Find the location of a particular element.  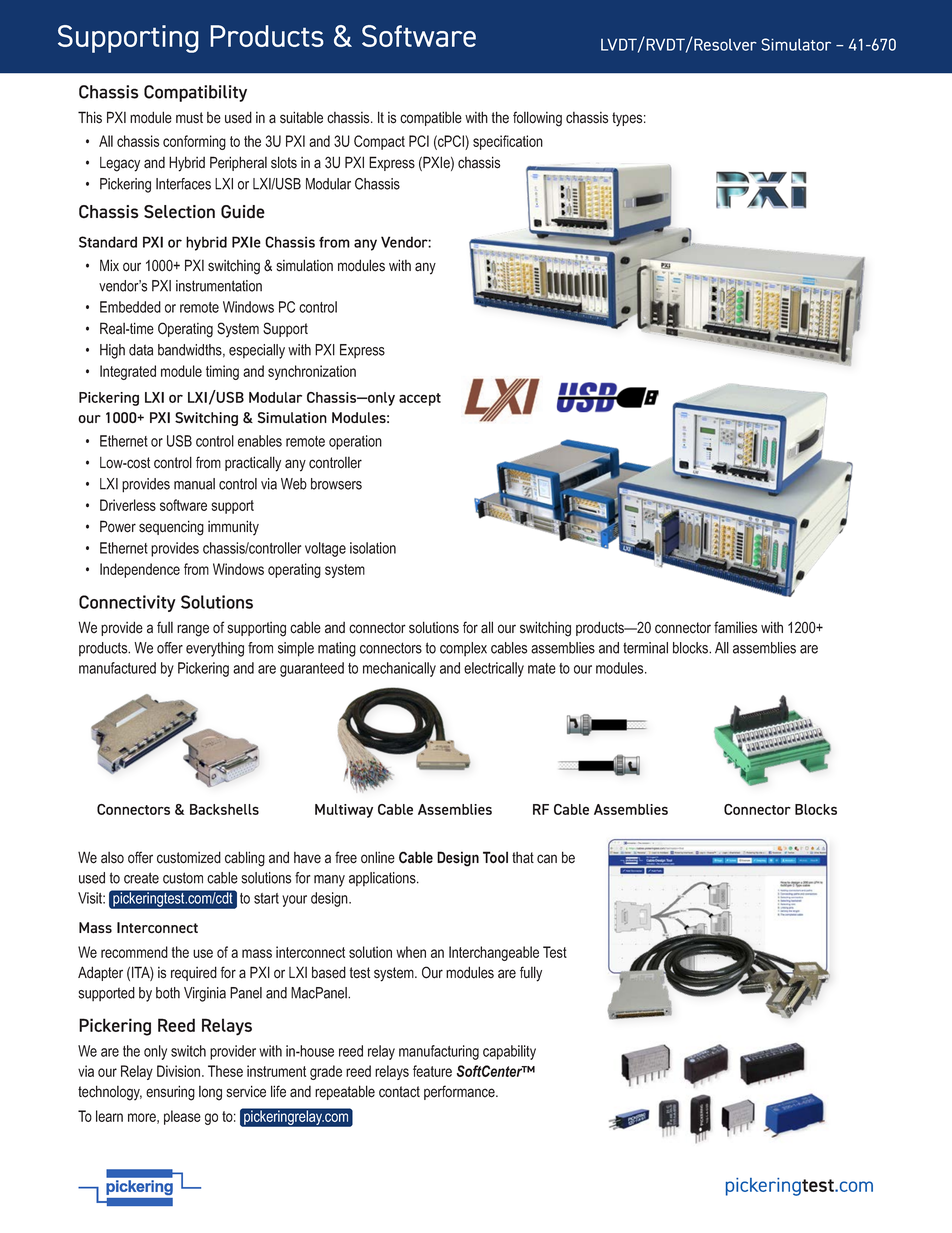

capability is located at coordinates (509, 1052).
